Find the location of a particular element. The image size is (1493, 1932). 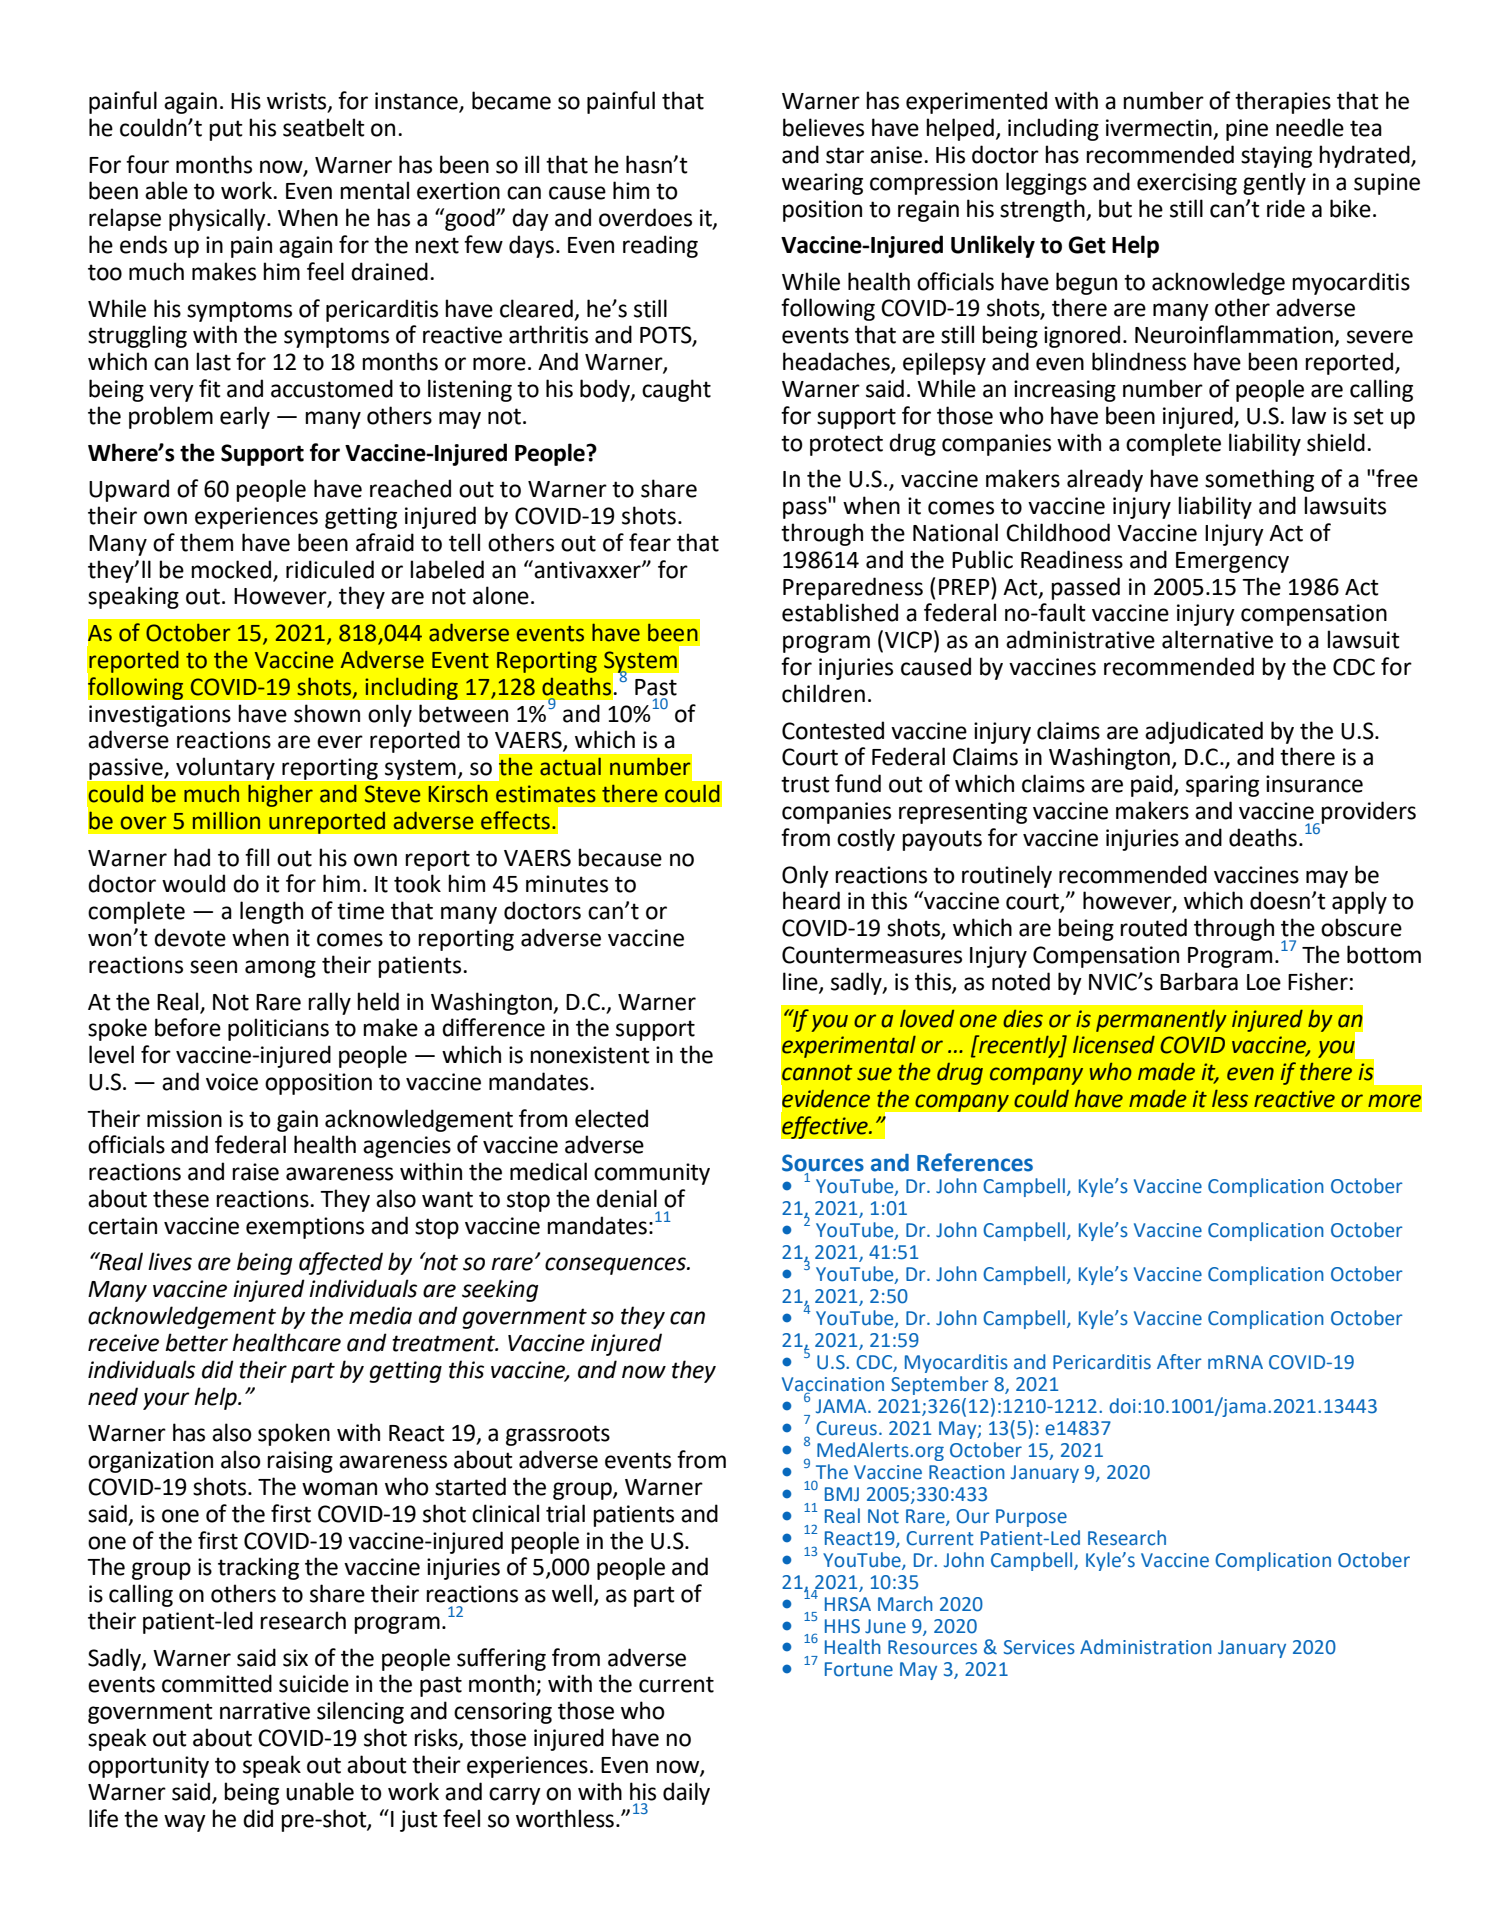

daily is located at coordinates (686, 1793).
